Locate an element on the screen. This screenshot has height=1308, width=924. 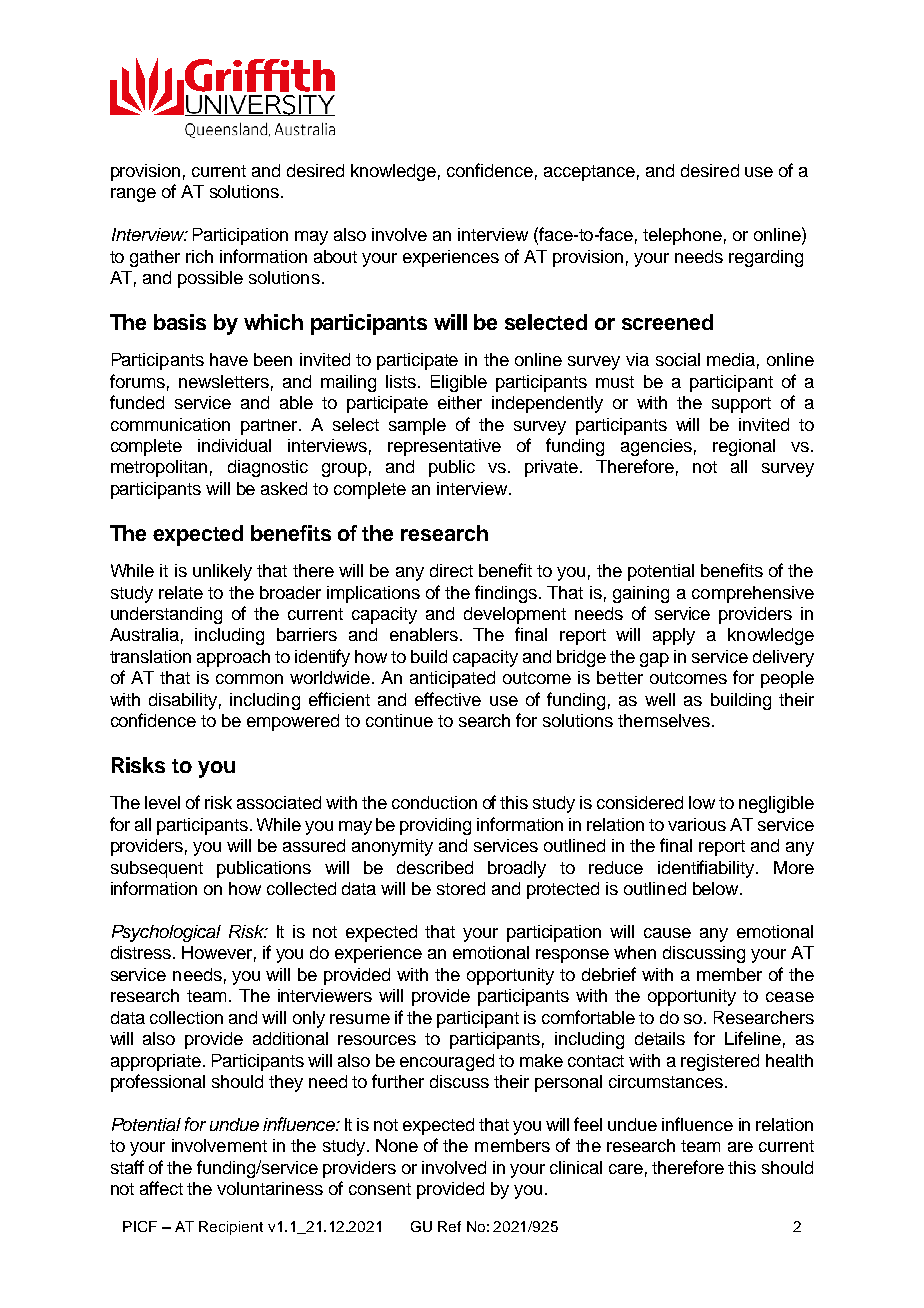
level is located at coordinates (162, 802).
